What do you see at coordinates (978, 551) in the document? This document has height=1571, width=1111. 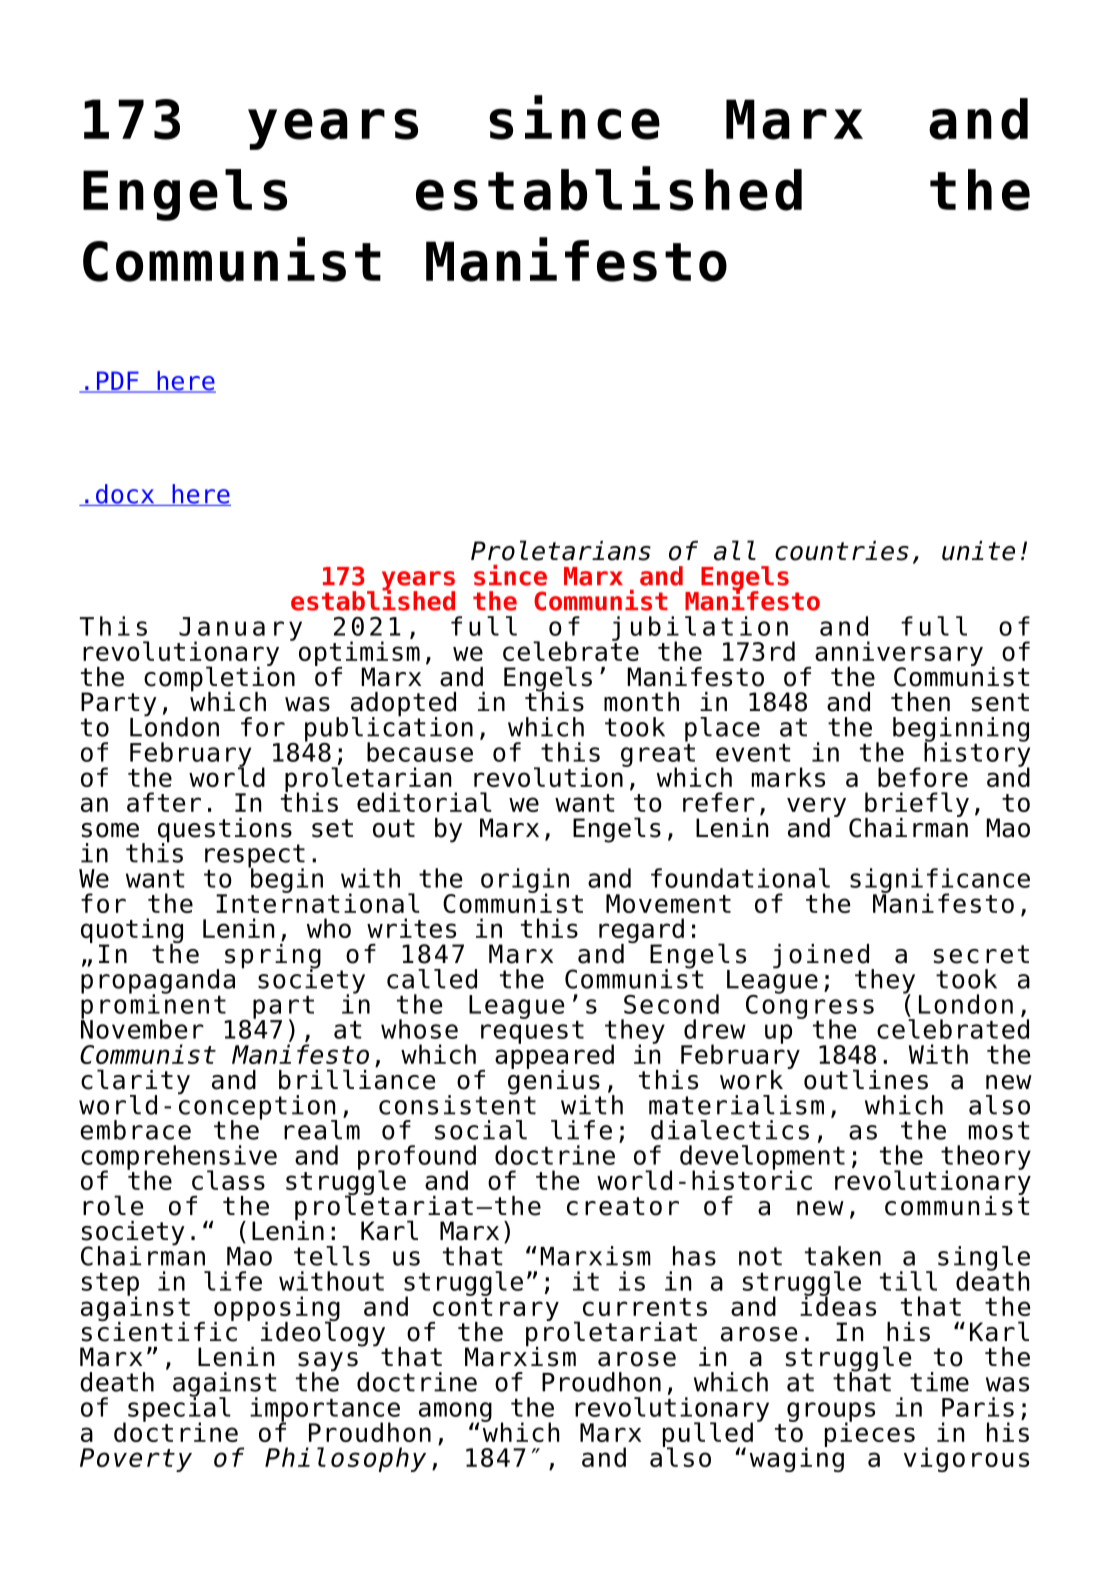 I see `unite` at bounding box center [978, 551].
